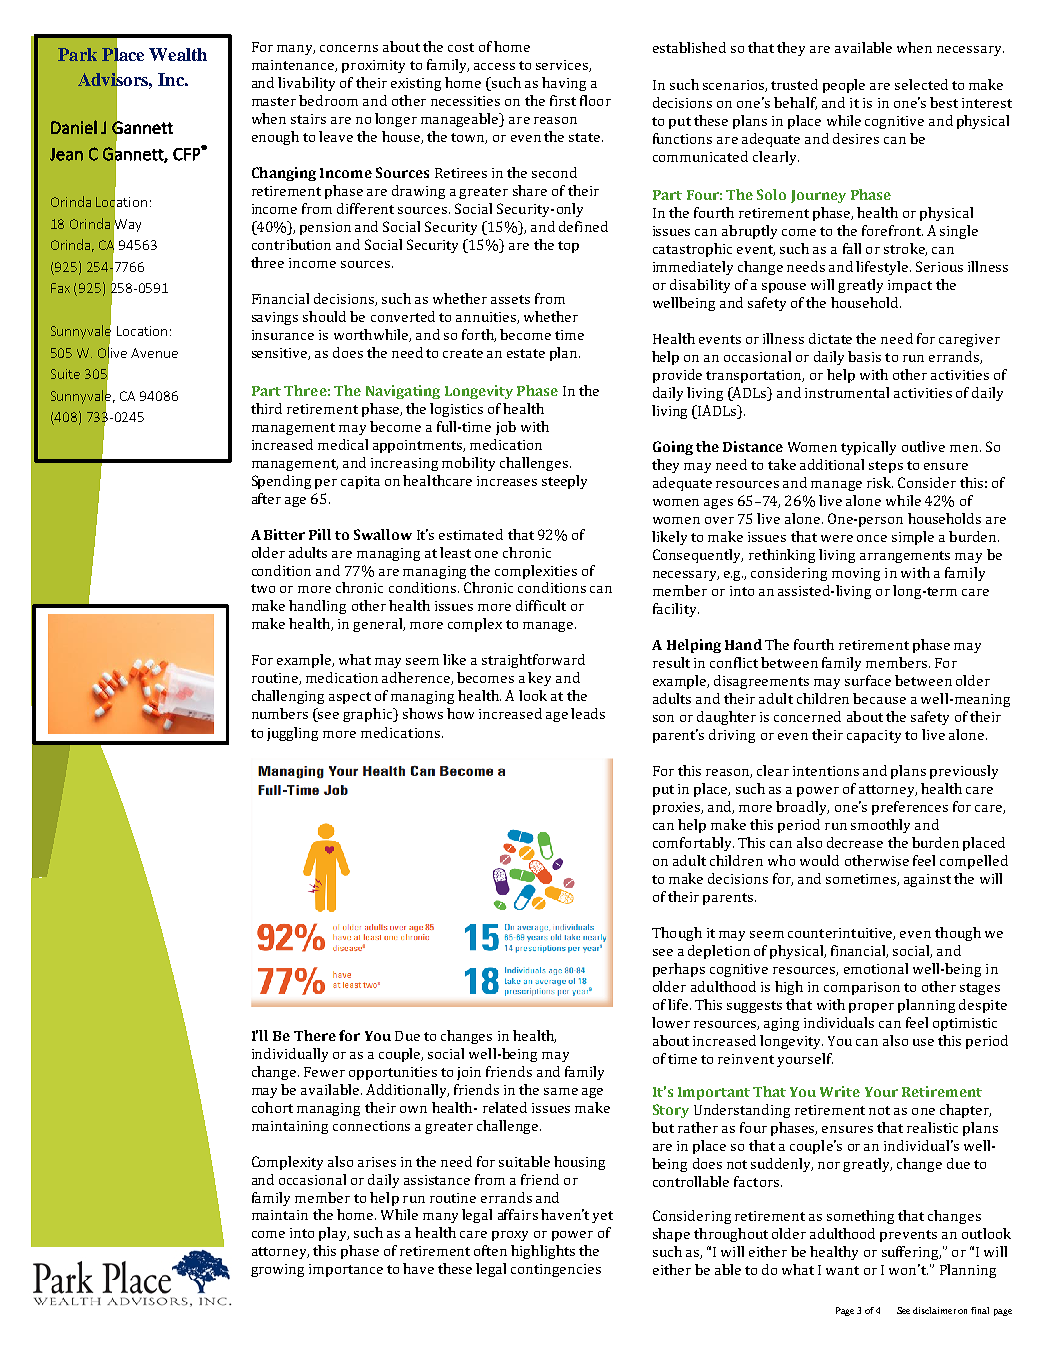 This screenshot has height=1350, width=1043. Describe the element at coordinates (864, 356) in the screenshot. I see `basis` at that location.
